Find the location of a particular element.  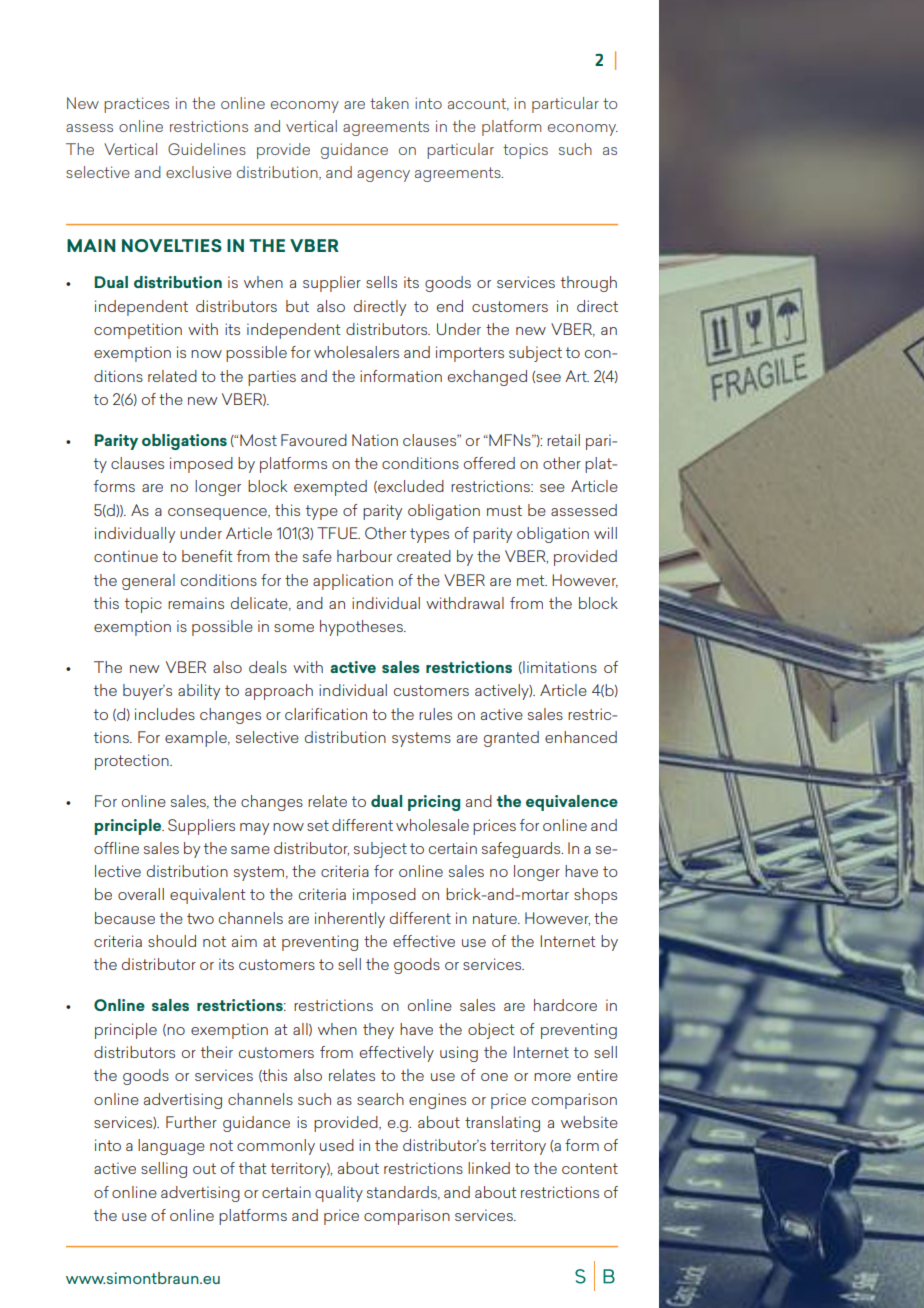

shops is located at coordinates (595, 896).
